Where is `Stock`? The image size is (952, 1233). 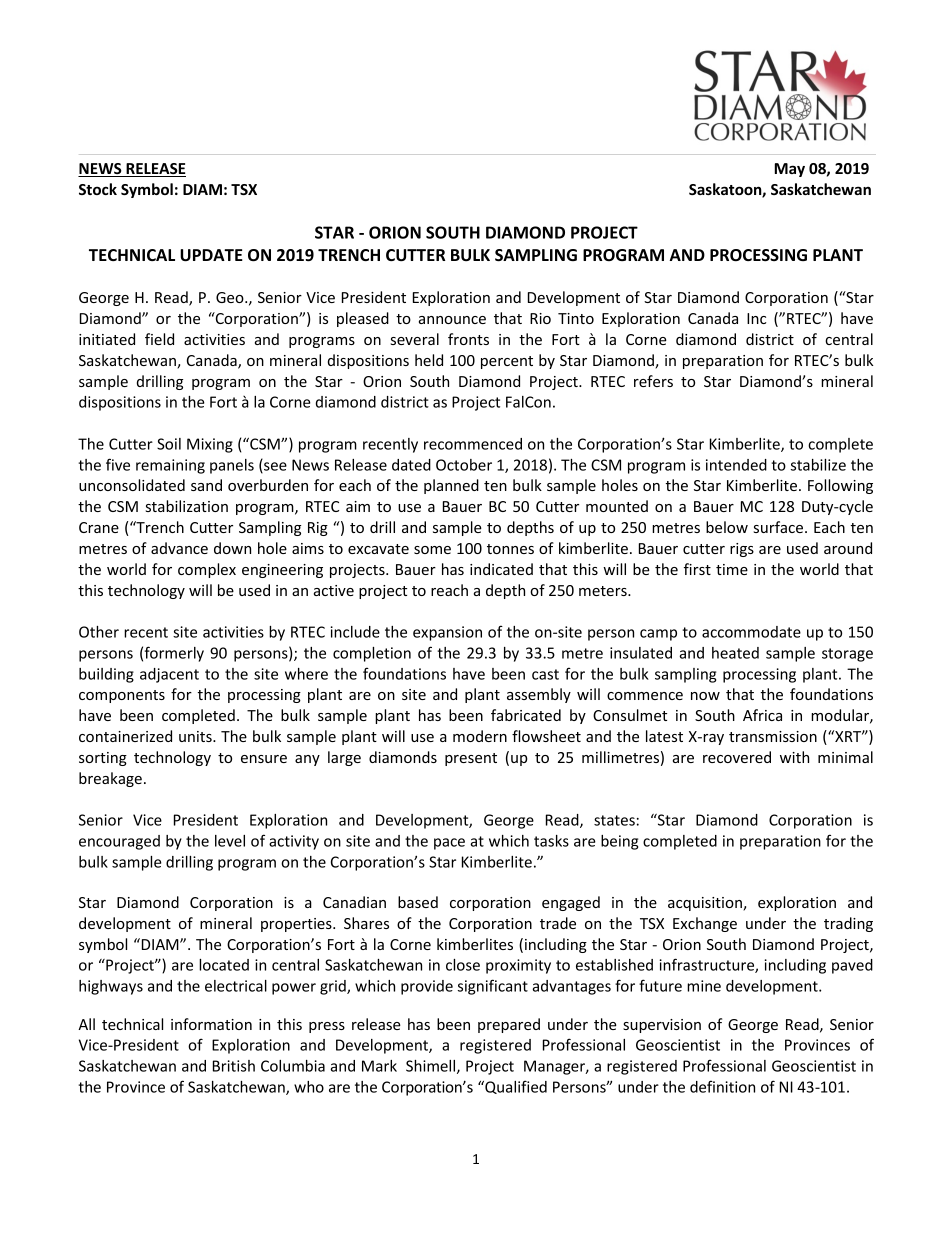 Stock is located at coordinates (98, 189).
